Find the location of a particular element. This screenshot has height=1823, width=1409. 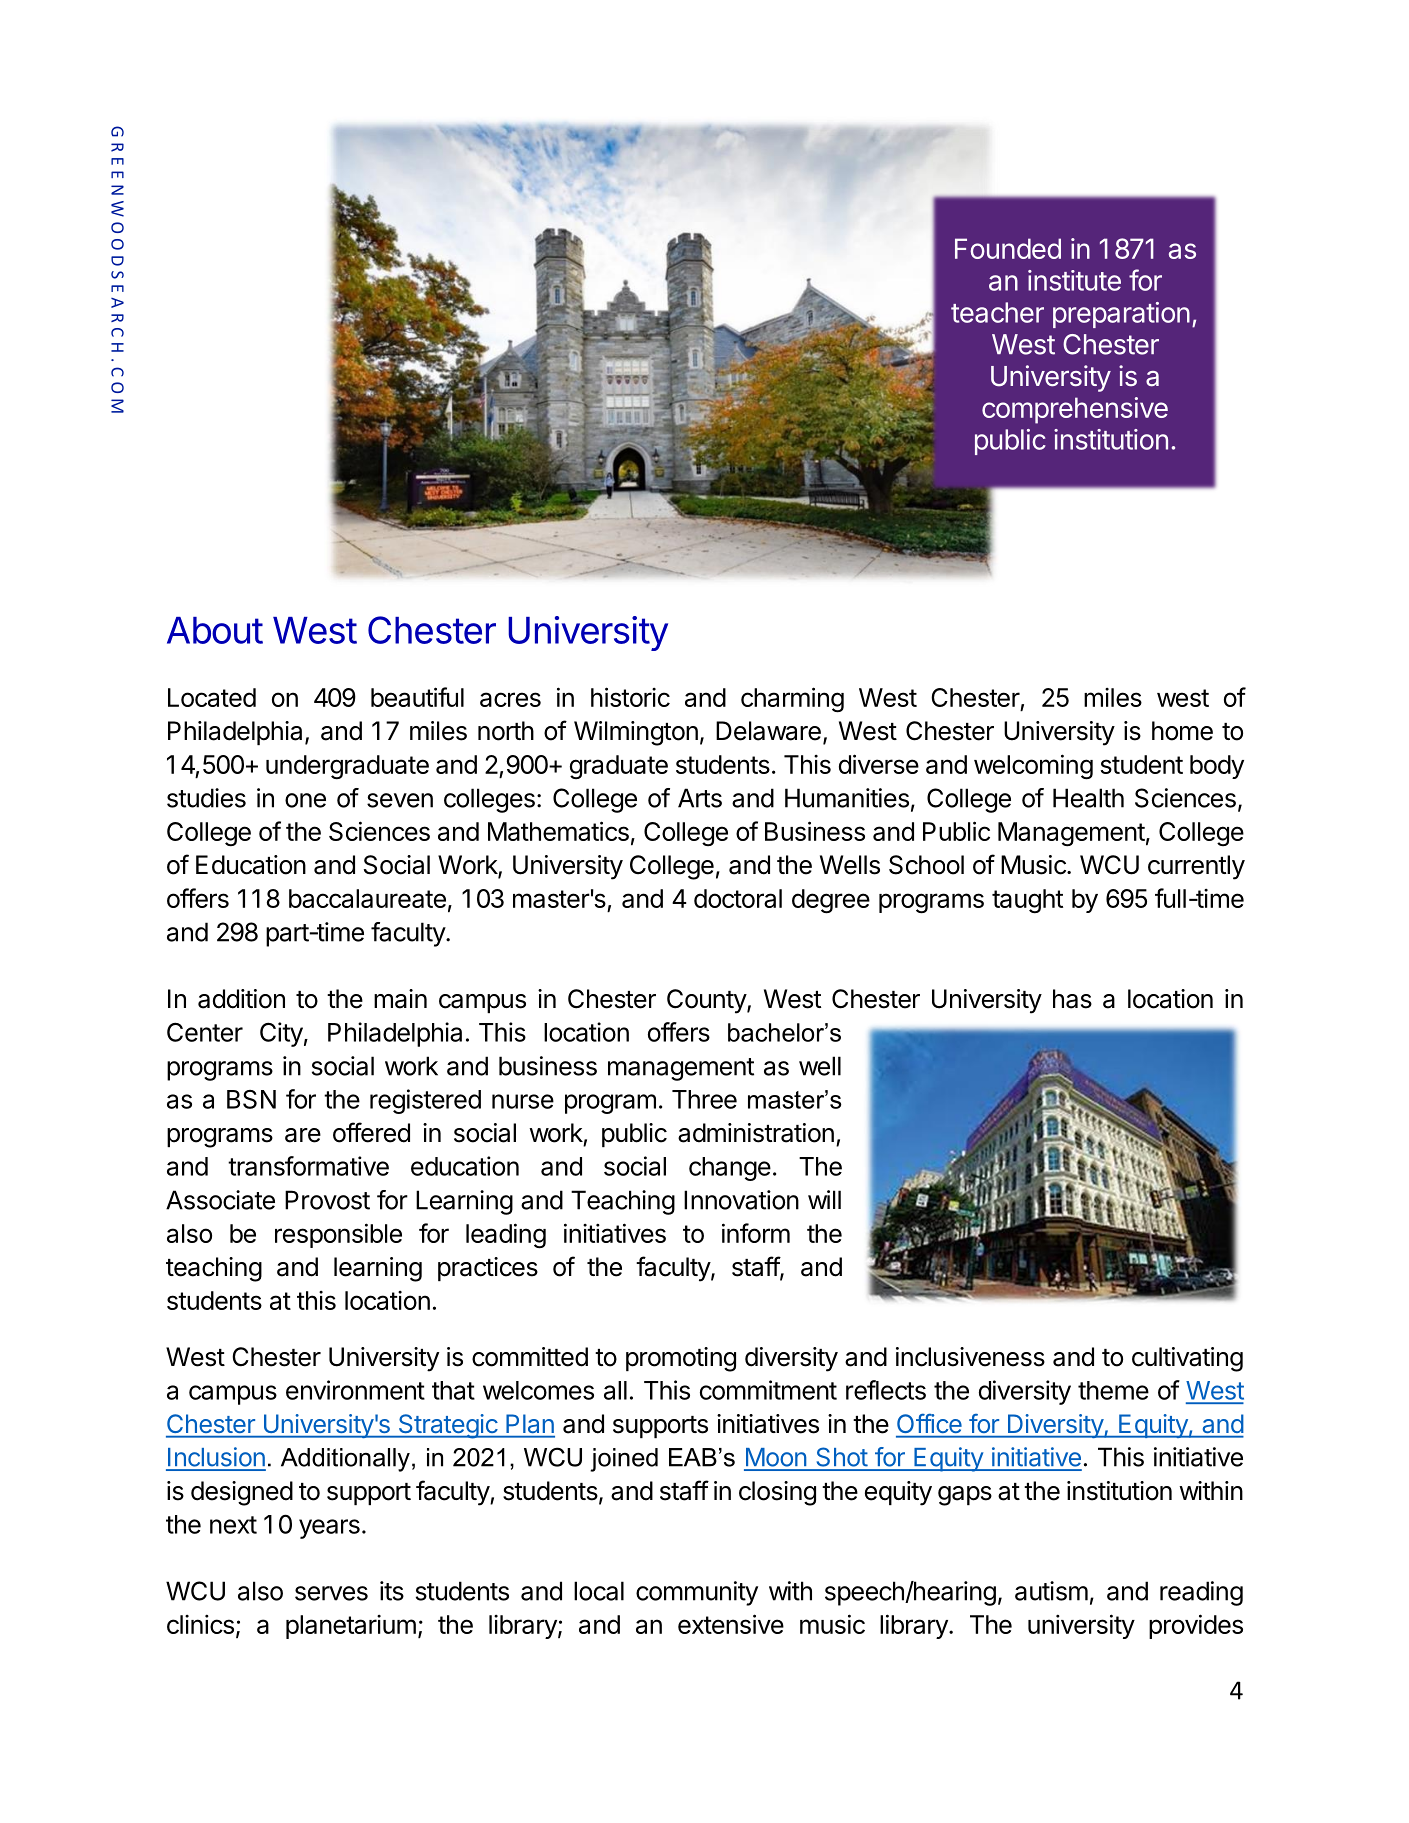

institute is located at coordinates (1074, 280).
